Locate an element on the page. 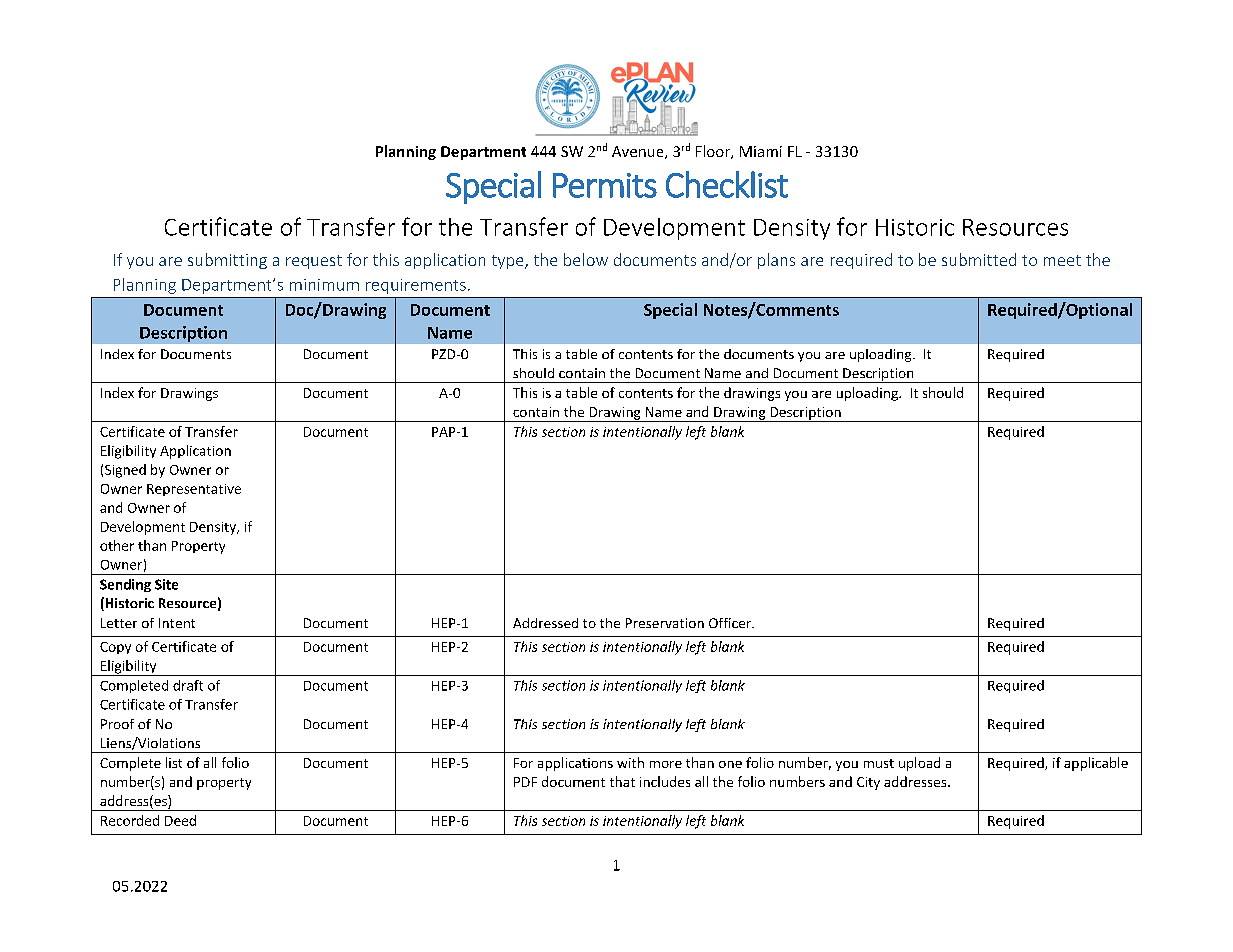  requirements is located at coordinates (416, 286).
